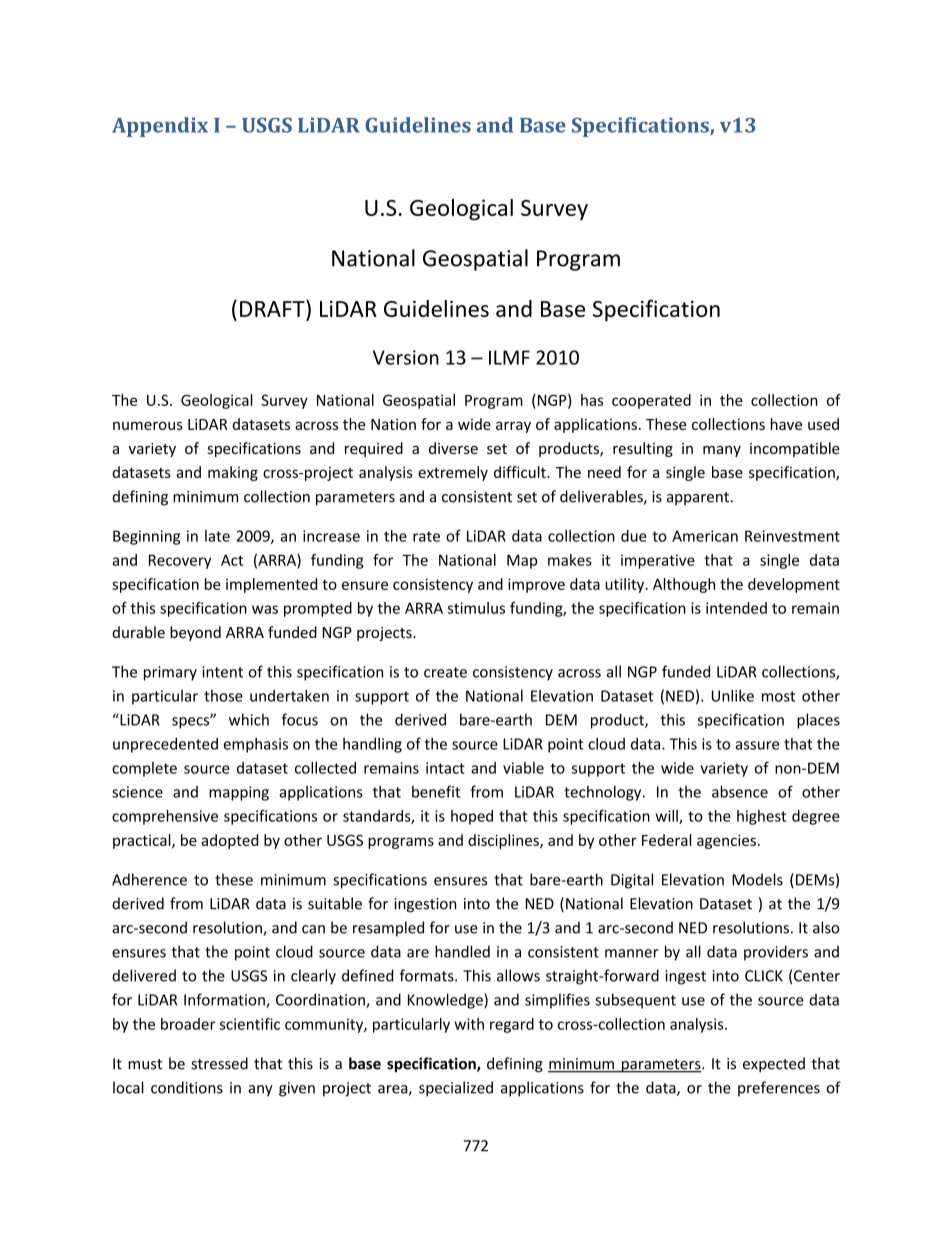 This screenshot has height=1233, width=952. I want to click on specialized, so click(456, 1089).
